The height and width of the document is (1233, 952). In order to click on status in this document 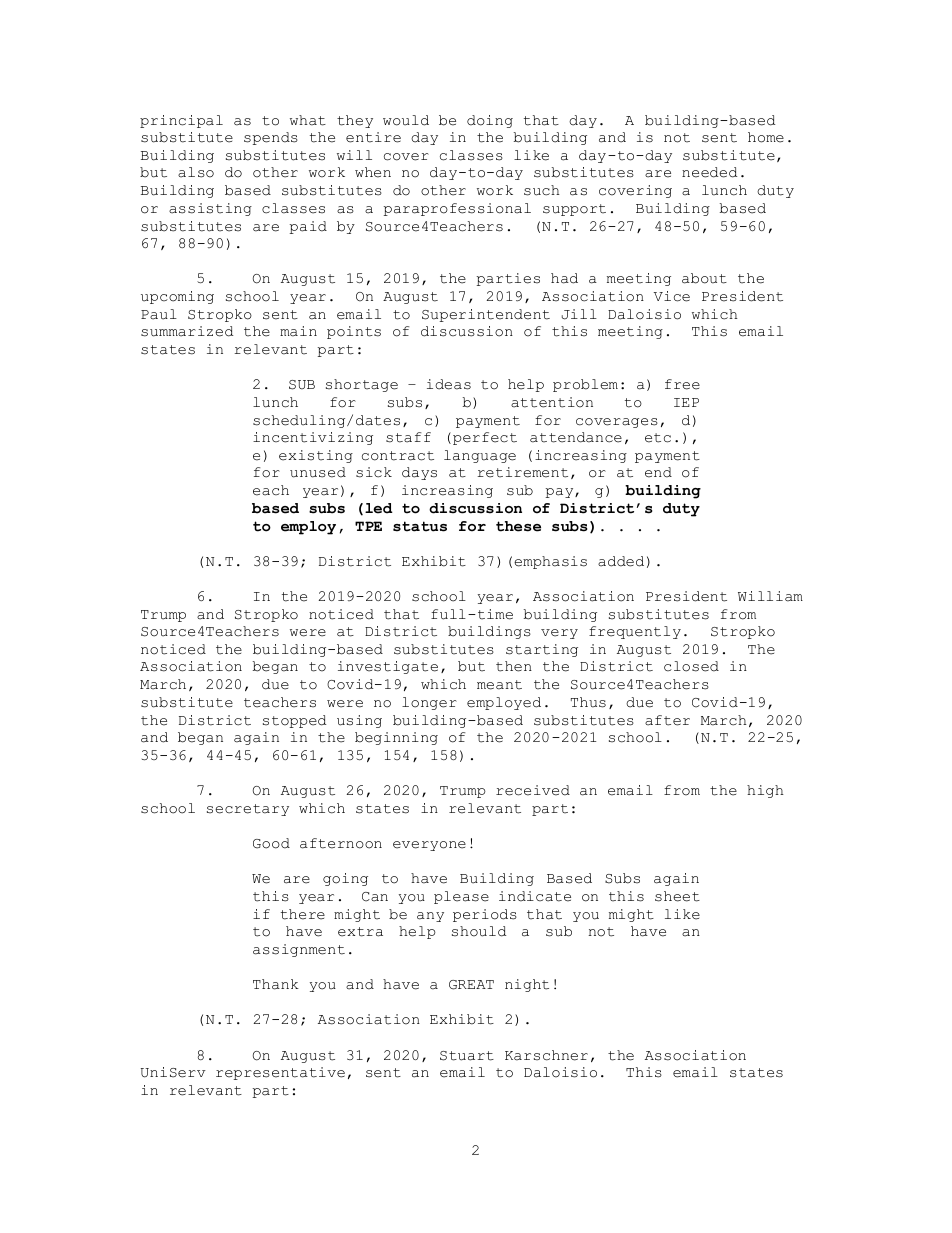, I will do `click(420, 526)`.
